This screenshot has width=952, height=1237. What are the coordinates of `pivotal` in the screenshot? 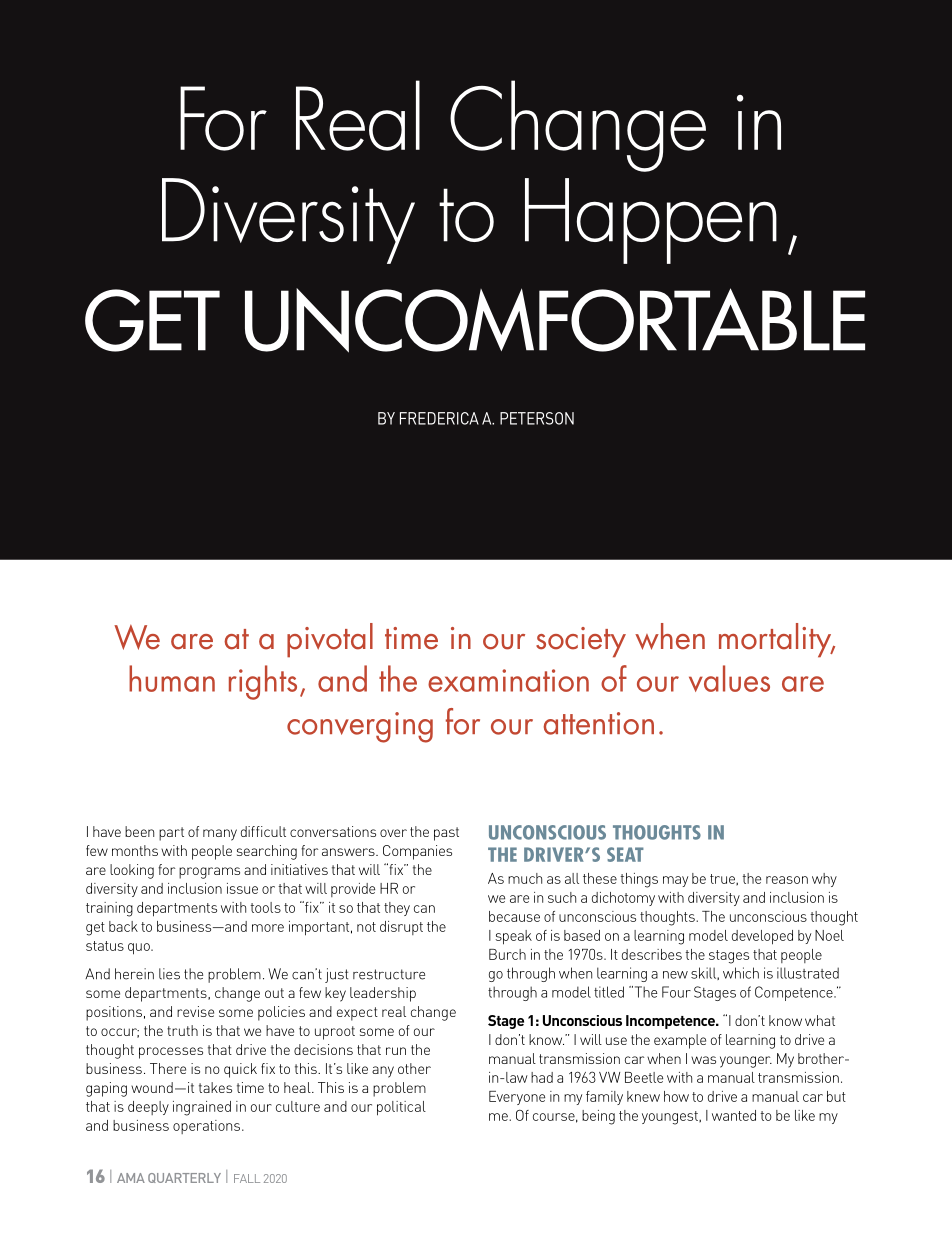 It's located at (330, 640).
